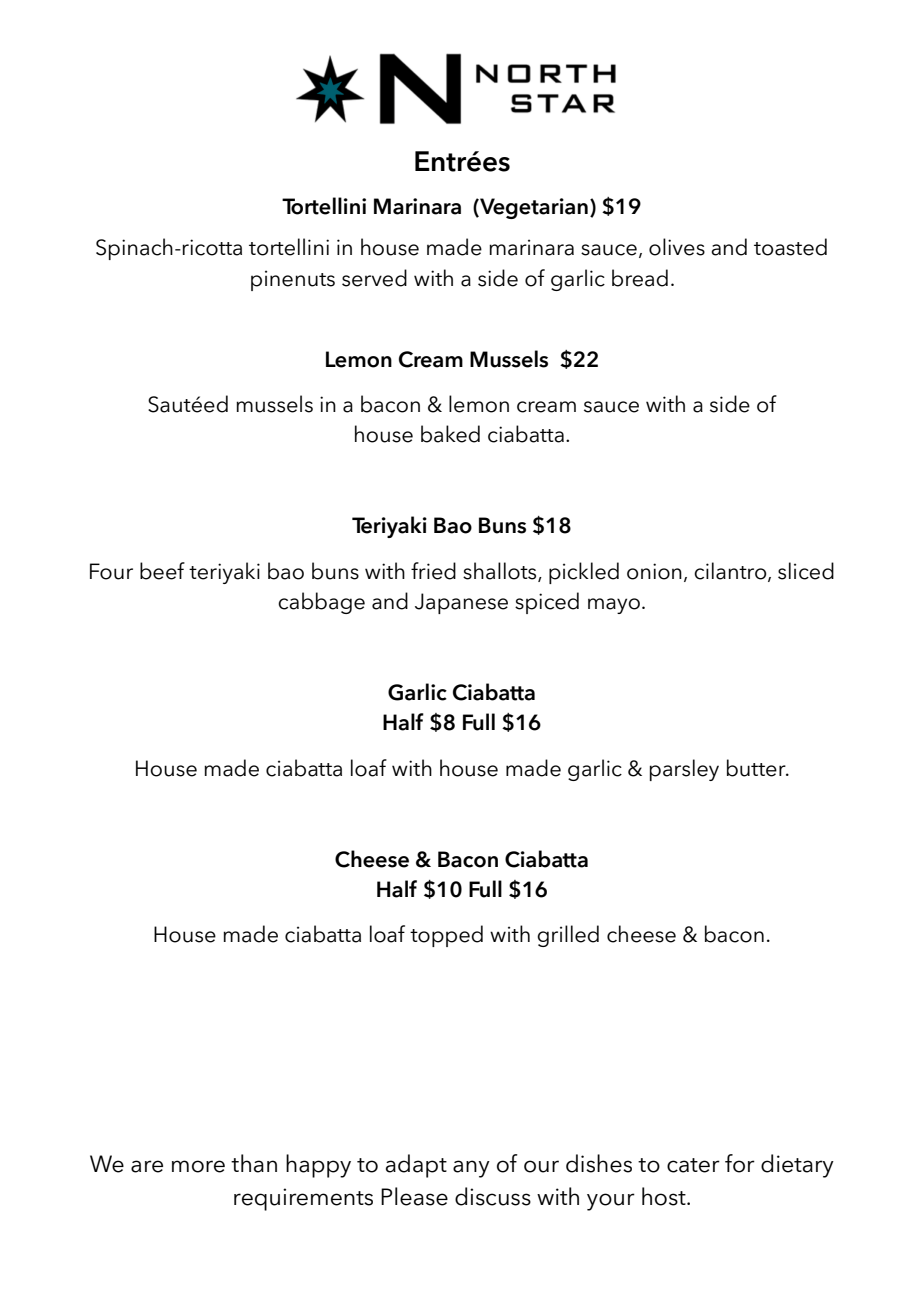 The width and height of the document is (924, 1308). I want to click on toasted, so click(790, 247).
